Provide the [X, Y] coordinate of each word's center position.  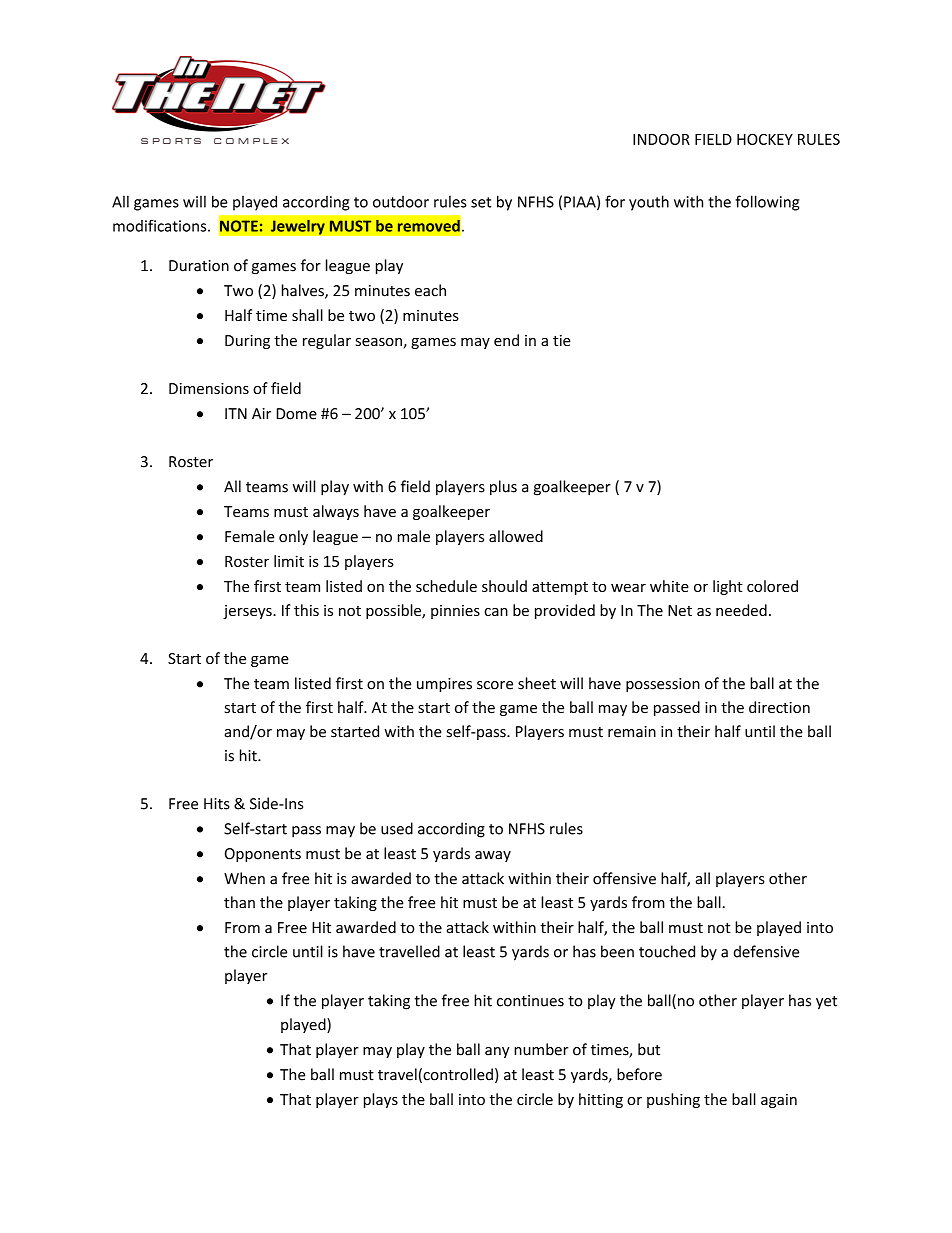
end [506, 340]
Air [261, 413]
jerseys [248, 612]
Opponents [263, 855]
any [497, 1052]
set [481, 202]
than [239, 902]
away [493, 856]
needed [741, 610]
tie [562, 340]
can [496, 612]
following [767, 203]
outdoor [401, 202]
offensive [624, 878]
